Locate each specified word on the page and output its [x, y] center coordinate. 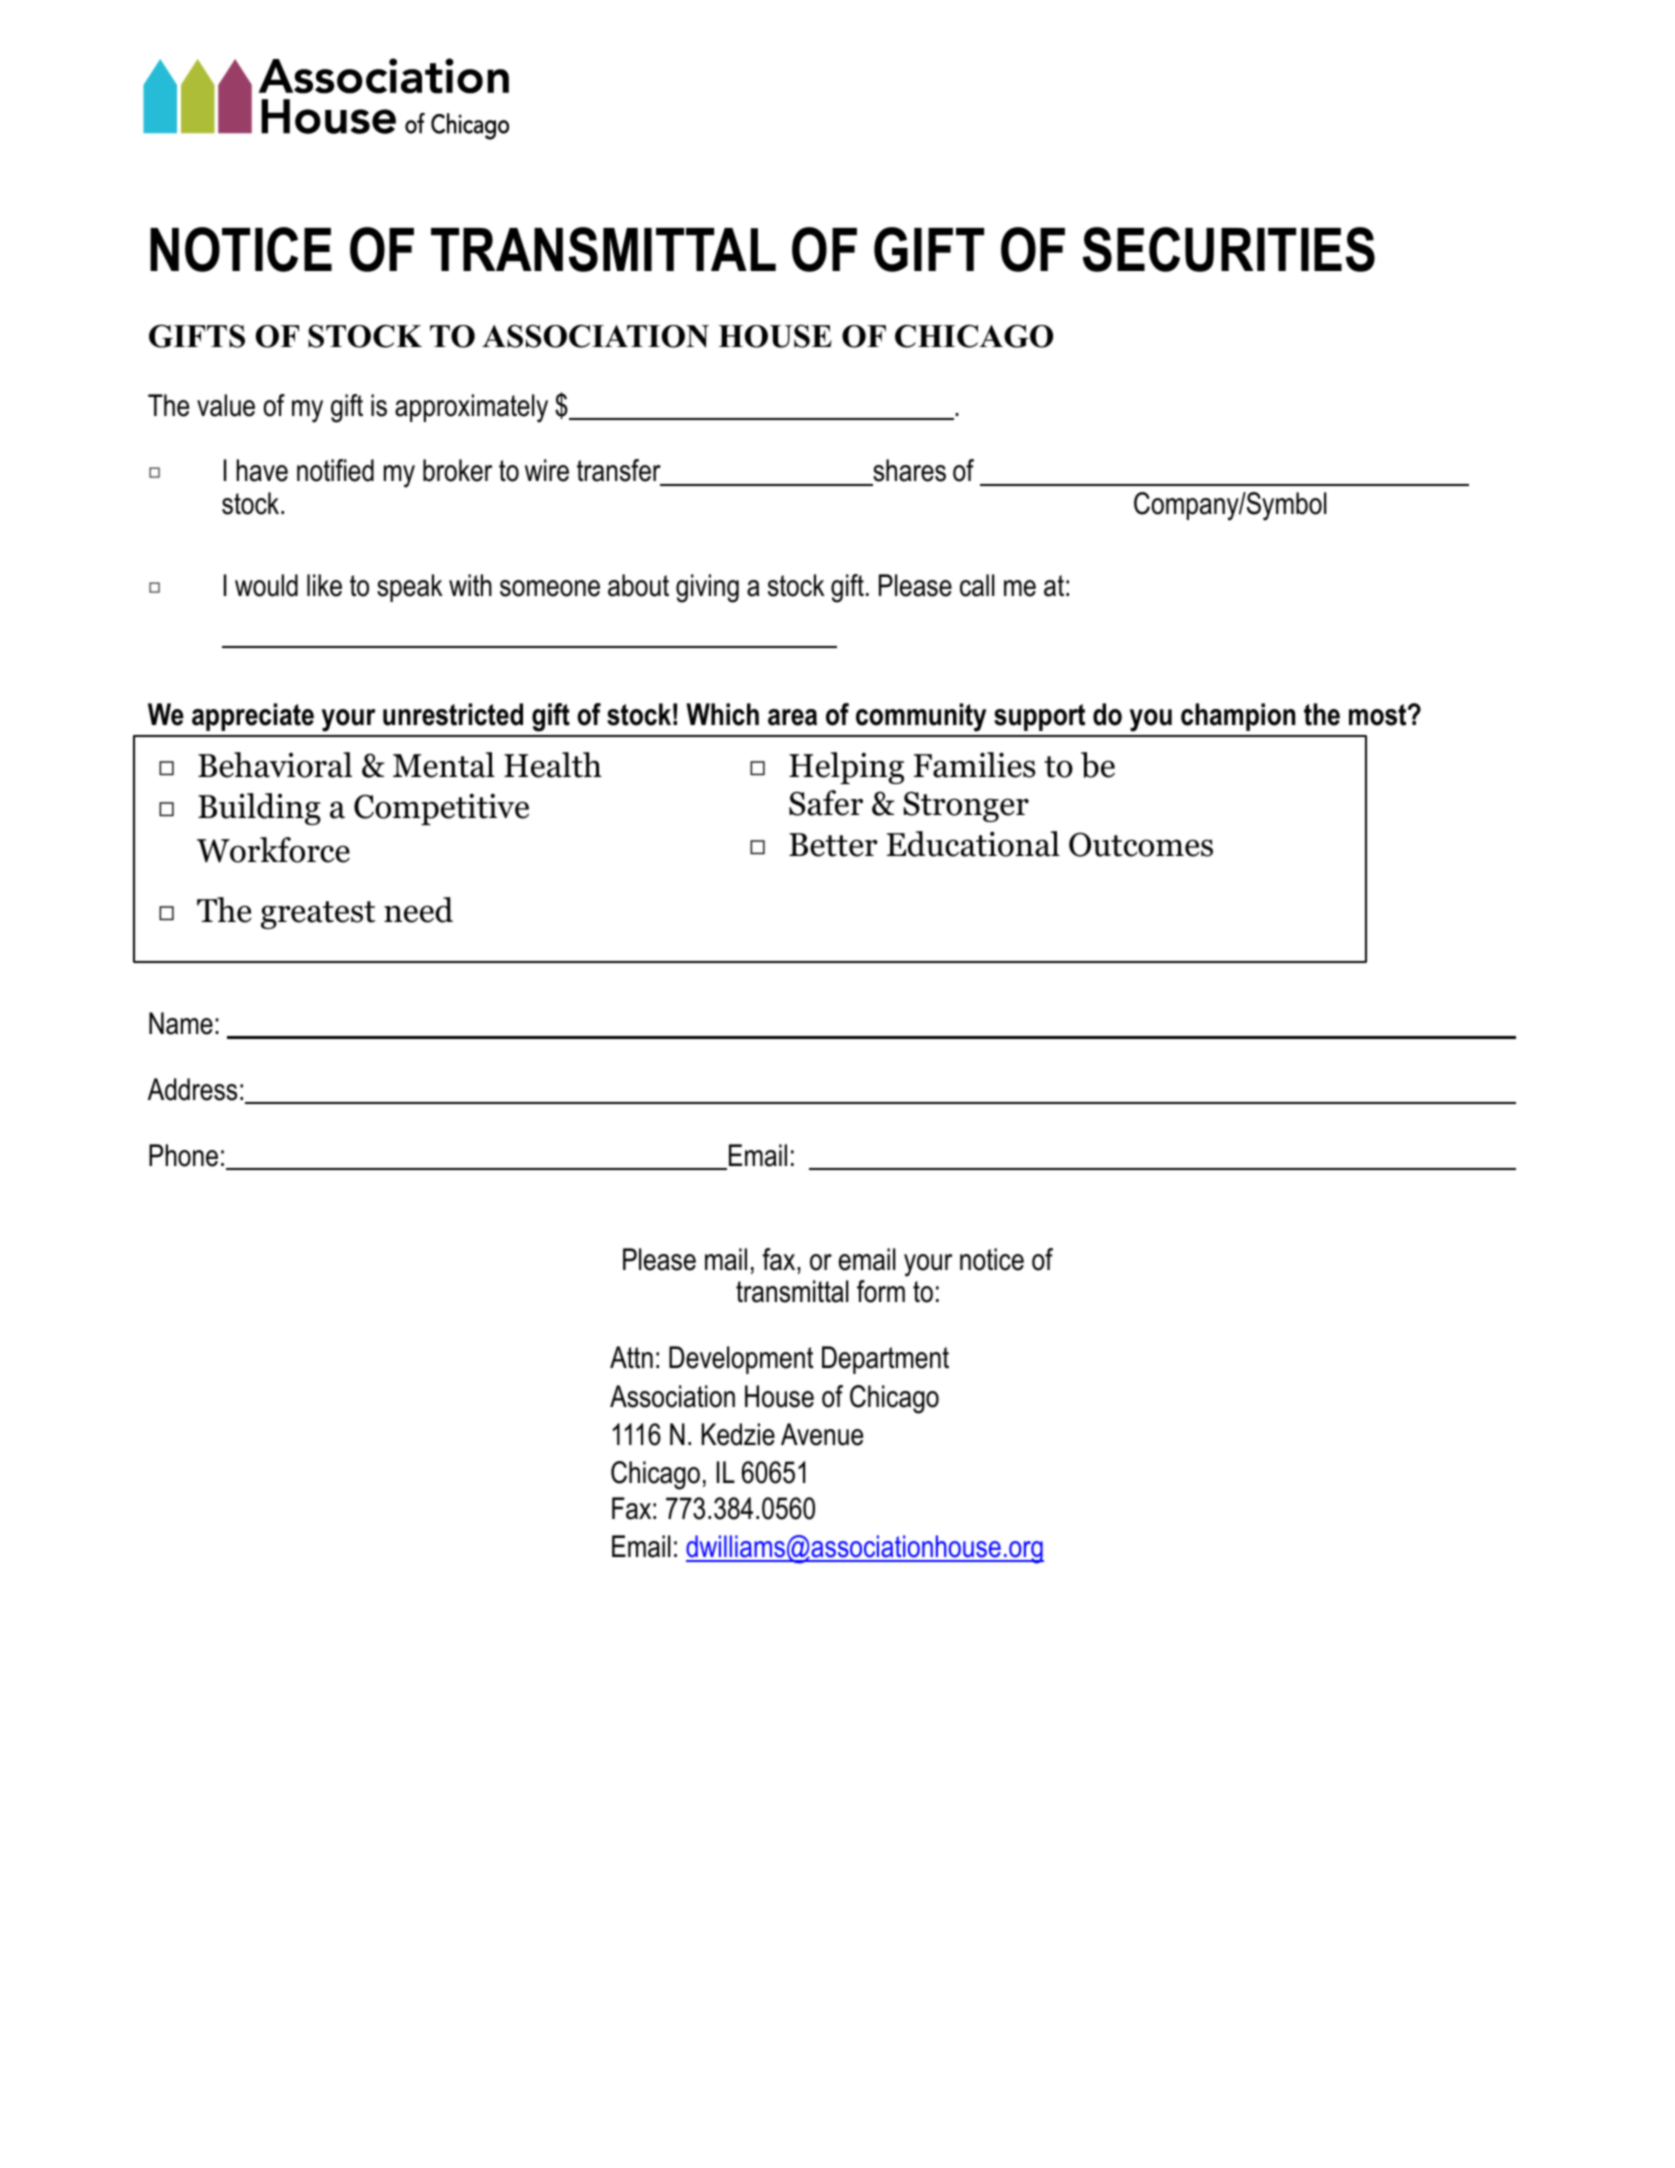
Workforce [273, 850]
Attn [631, 1357]
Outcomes [1141, 844]
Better [833, 845]
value [226, 405]
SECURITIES [1229, 249]
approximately [471, 408]
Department [885, 1360]
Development [741, 1360]
